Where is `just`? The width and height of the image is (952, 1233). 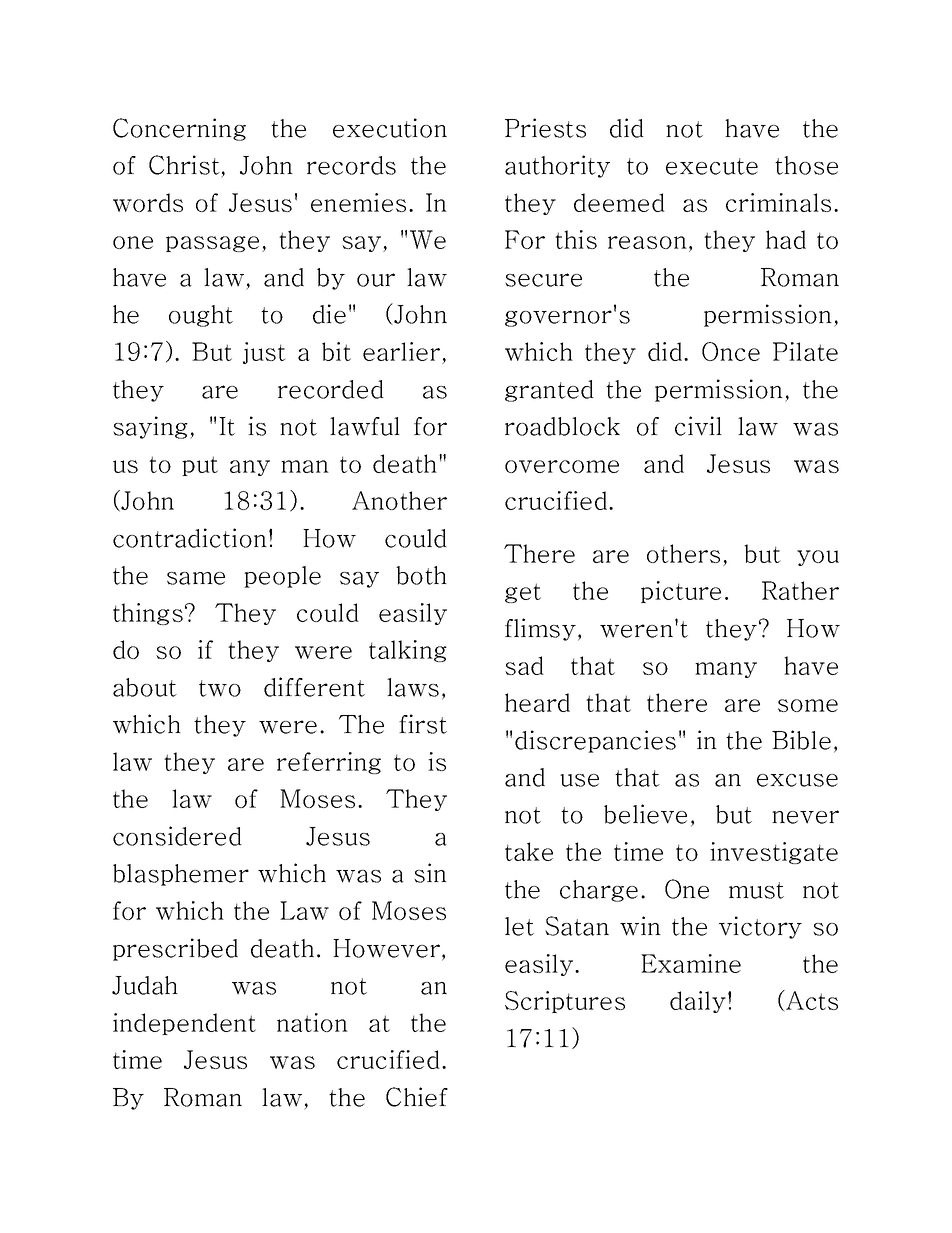 just is located at coordinates (264, 353).
